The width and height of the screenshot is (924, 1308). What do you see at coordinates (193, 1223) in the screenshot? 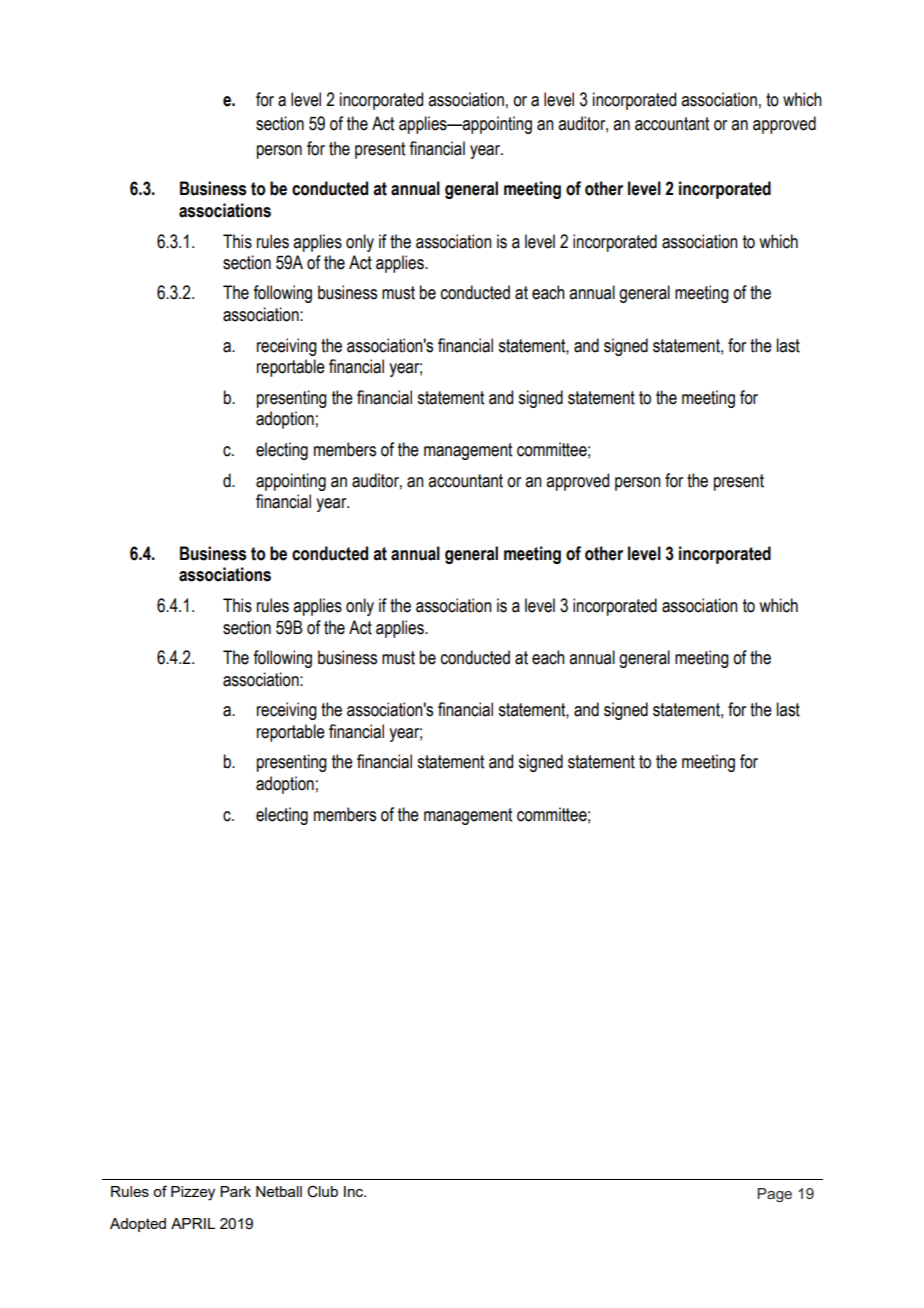
I see `APRIL` at bounding box center [193, 1223].
